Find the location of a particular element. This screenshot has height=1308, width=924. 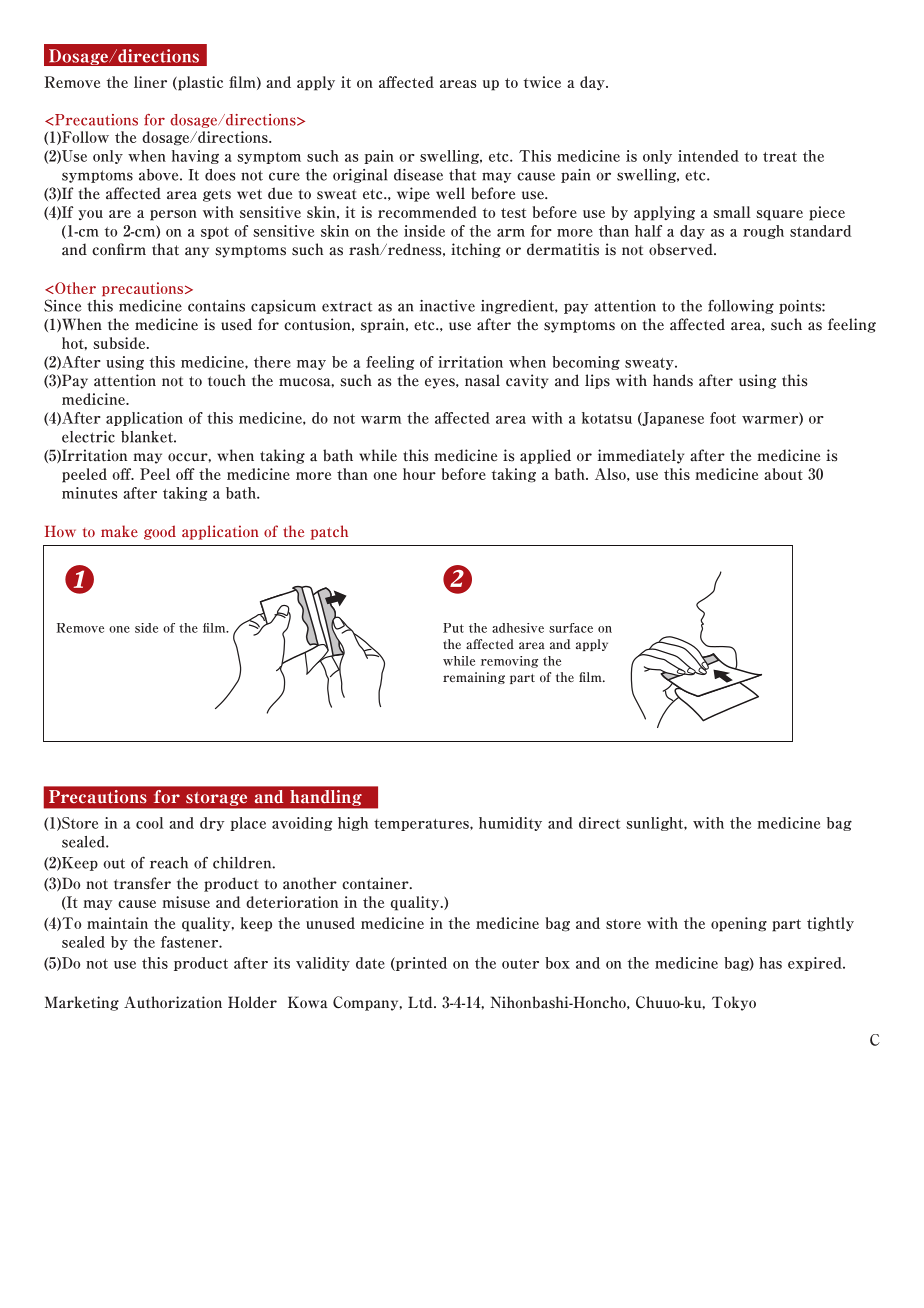

nasal is located at coordinates (482, 380).
